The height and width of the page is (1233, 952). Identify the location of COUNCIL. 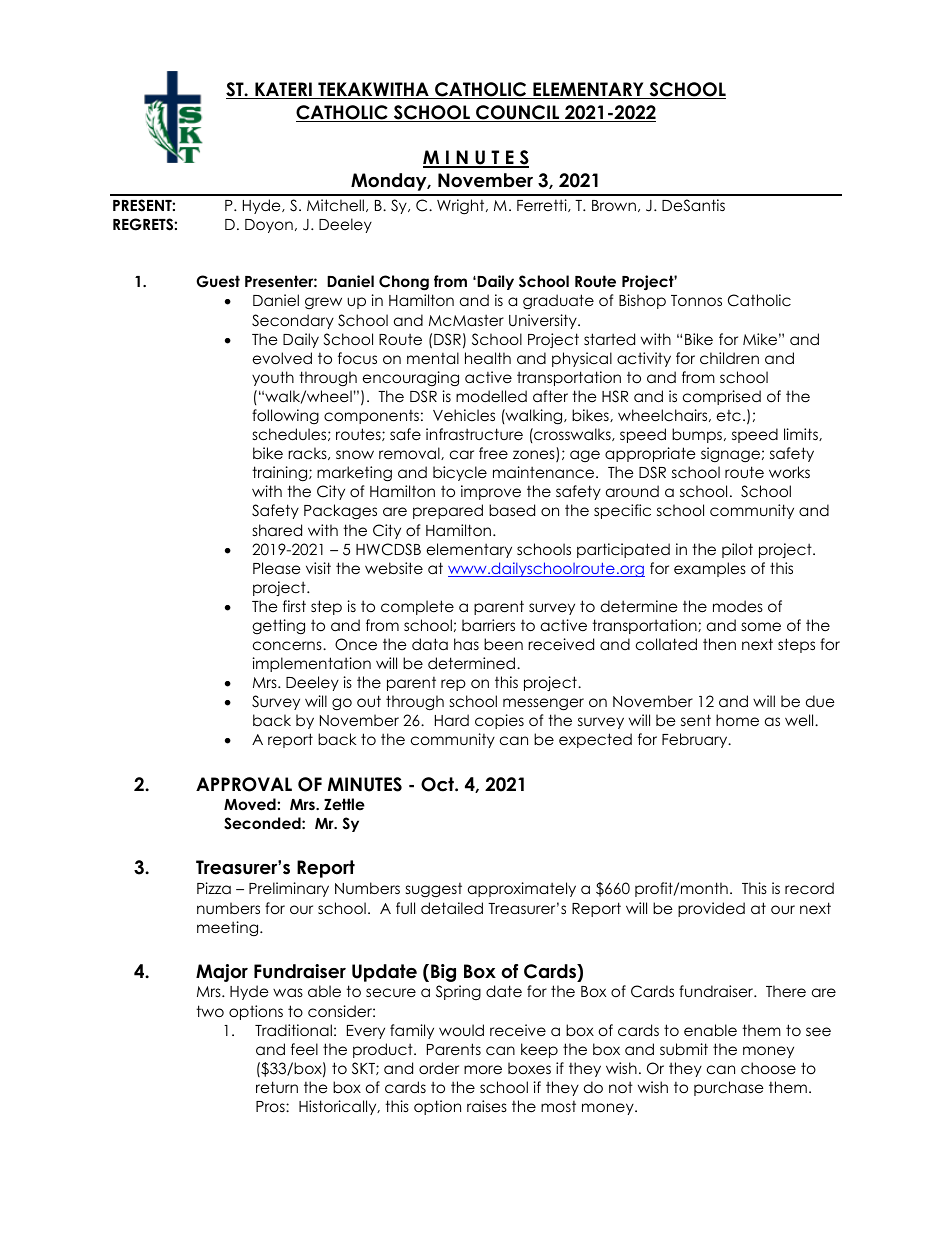
(518, 113).
